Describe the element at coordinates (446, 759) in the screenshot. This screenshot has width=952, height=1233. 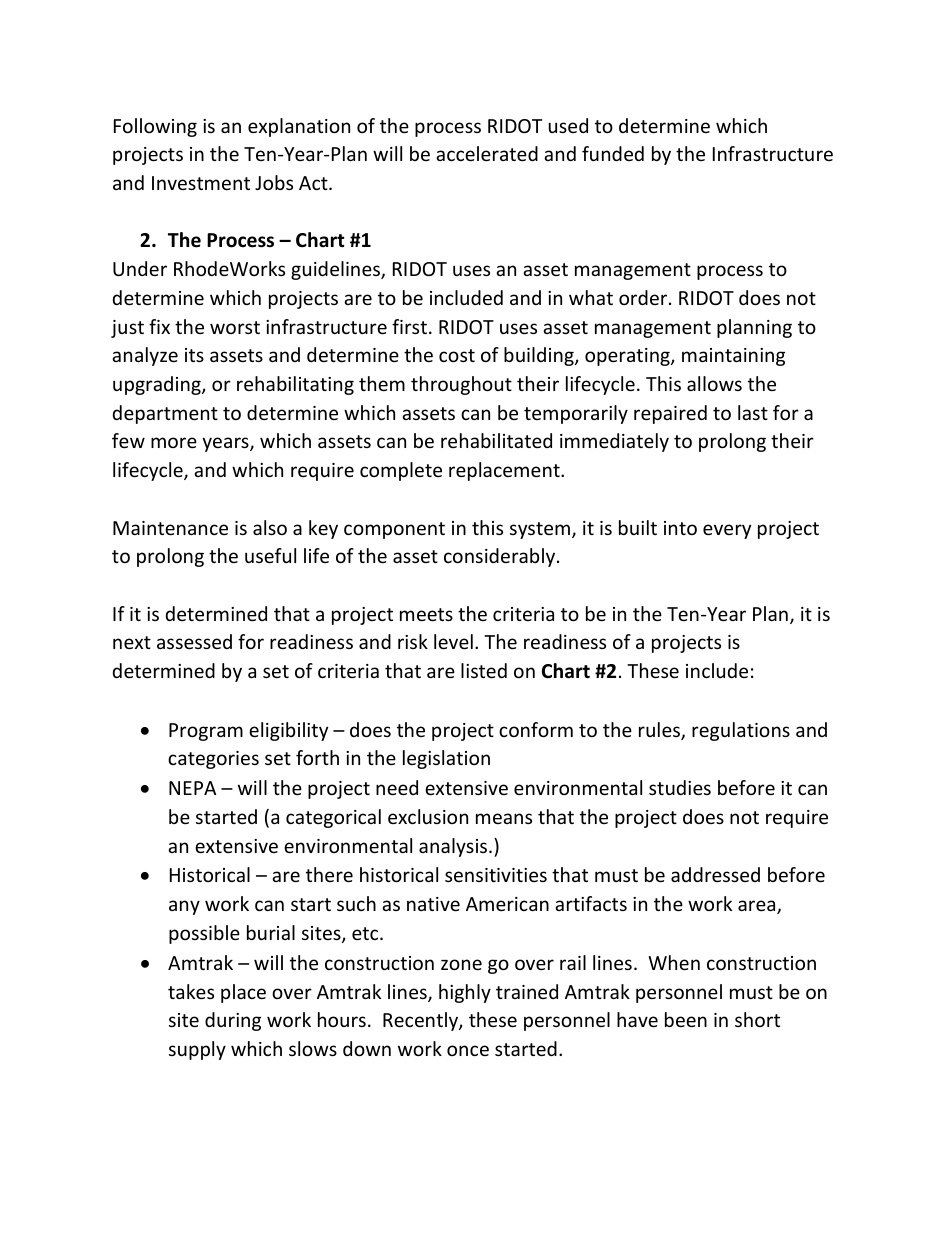
I see `legislation` at that location.
